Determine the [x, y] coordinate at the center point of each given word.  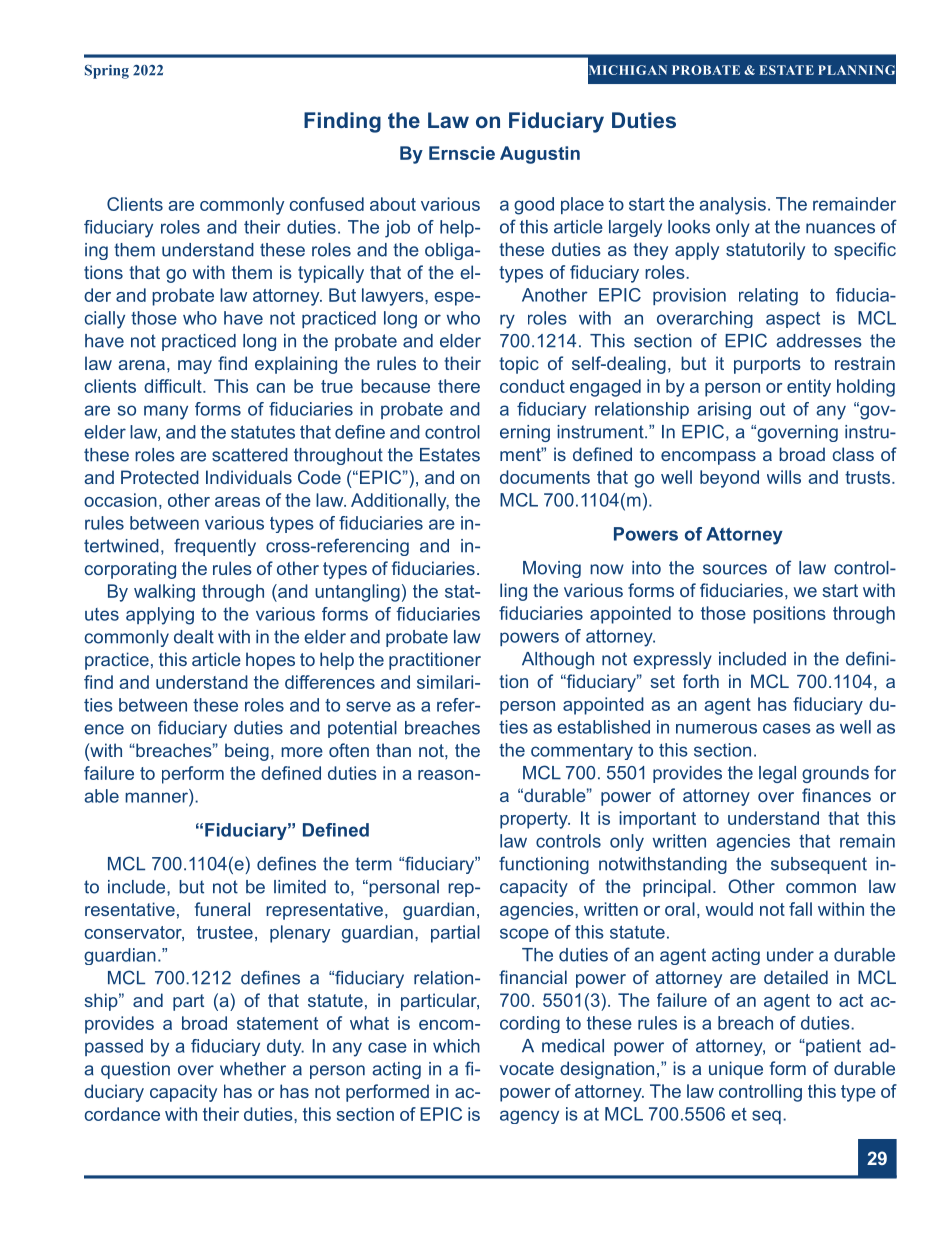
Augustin [540, 155]
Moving [552, 569]
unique [736, 1070]
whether [253, 1069]
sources [735, 569]
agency [529, 1117]
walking [164, 593]
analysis [732, 206]
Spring [107, 72]
